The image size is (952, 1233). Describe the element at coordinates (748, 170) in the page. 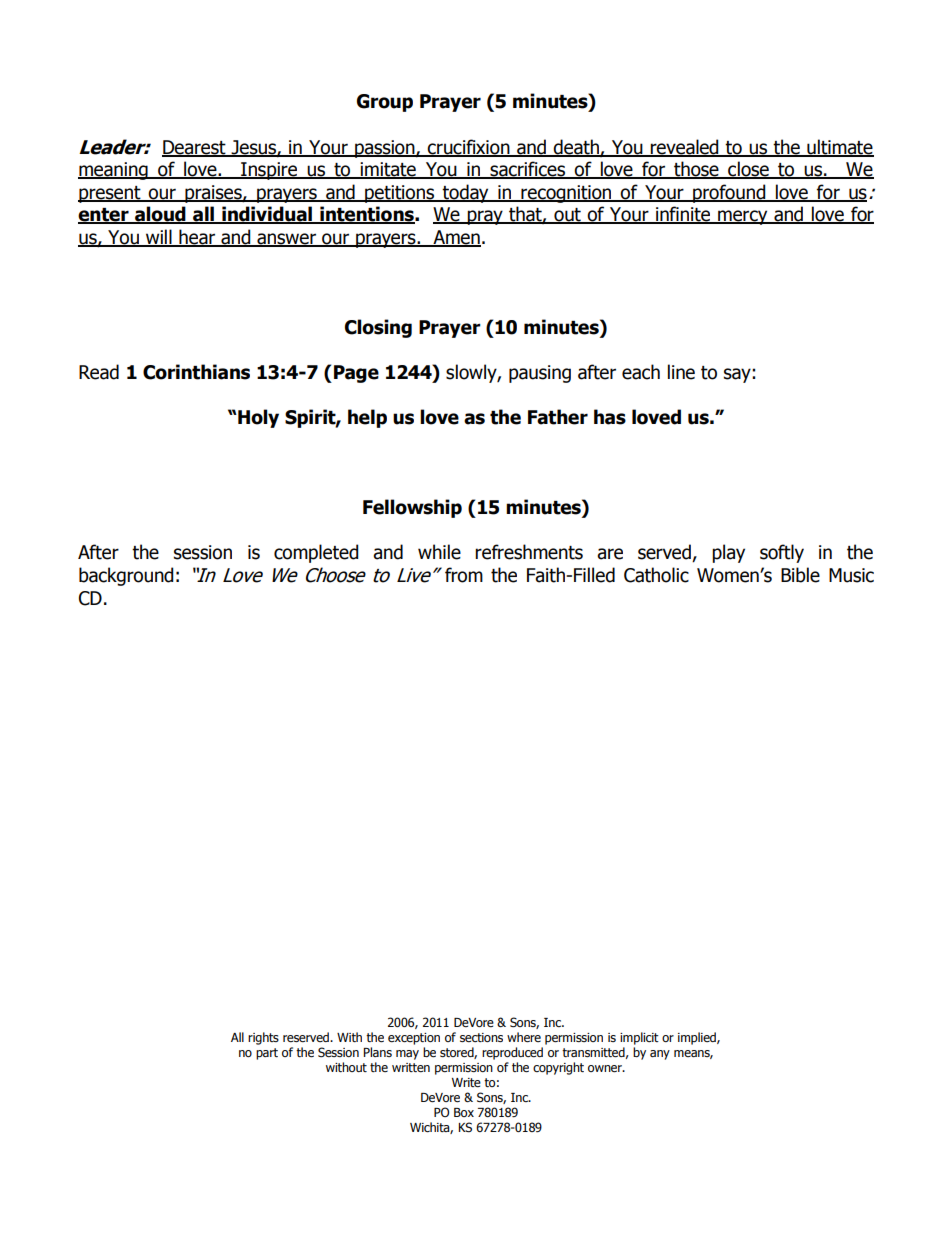

I see `close` at that location.
